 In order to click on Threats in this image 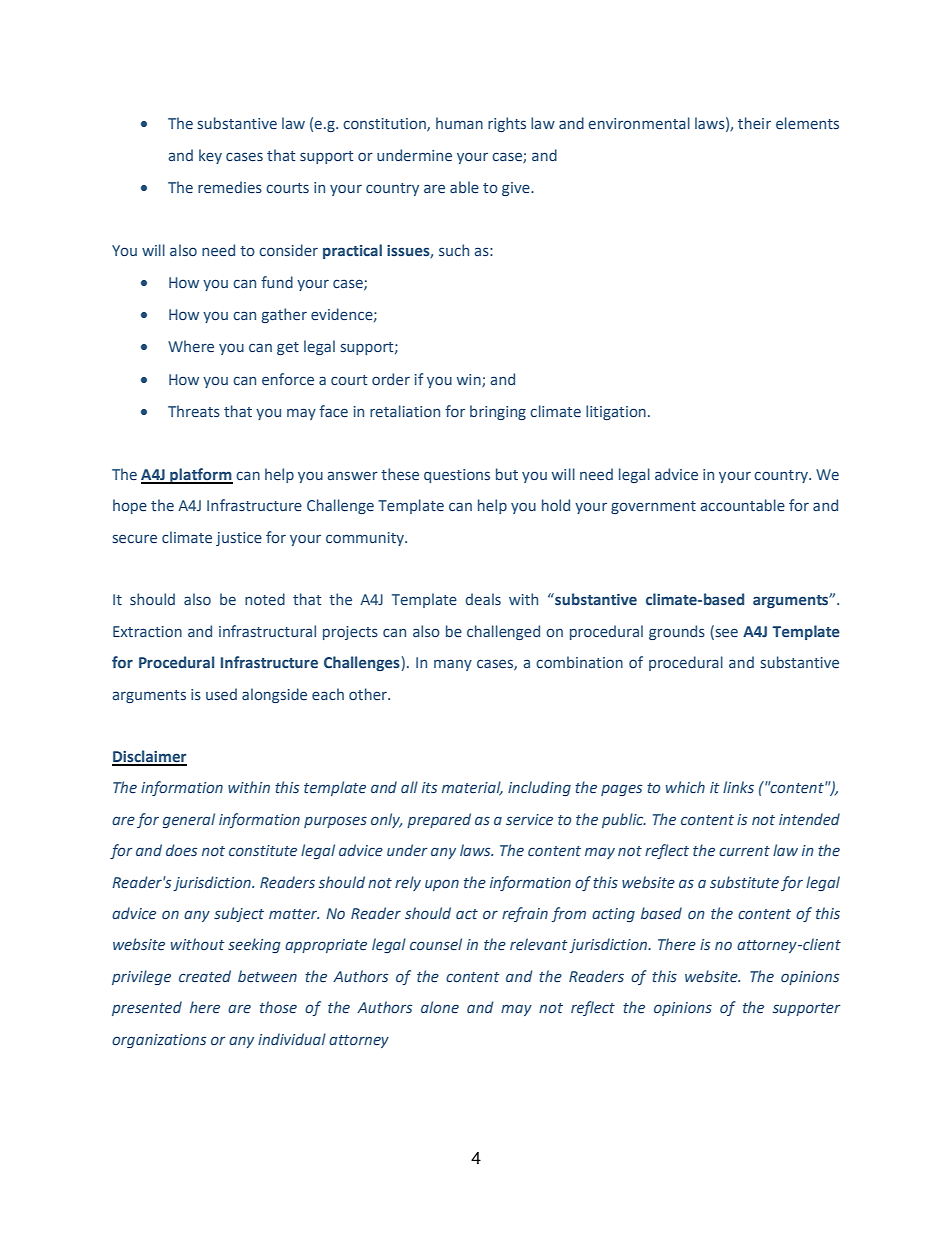, I will do `click(194, 411)`.
